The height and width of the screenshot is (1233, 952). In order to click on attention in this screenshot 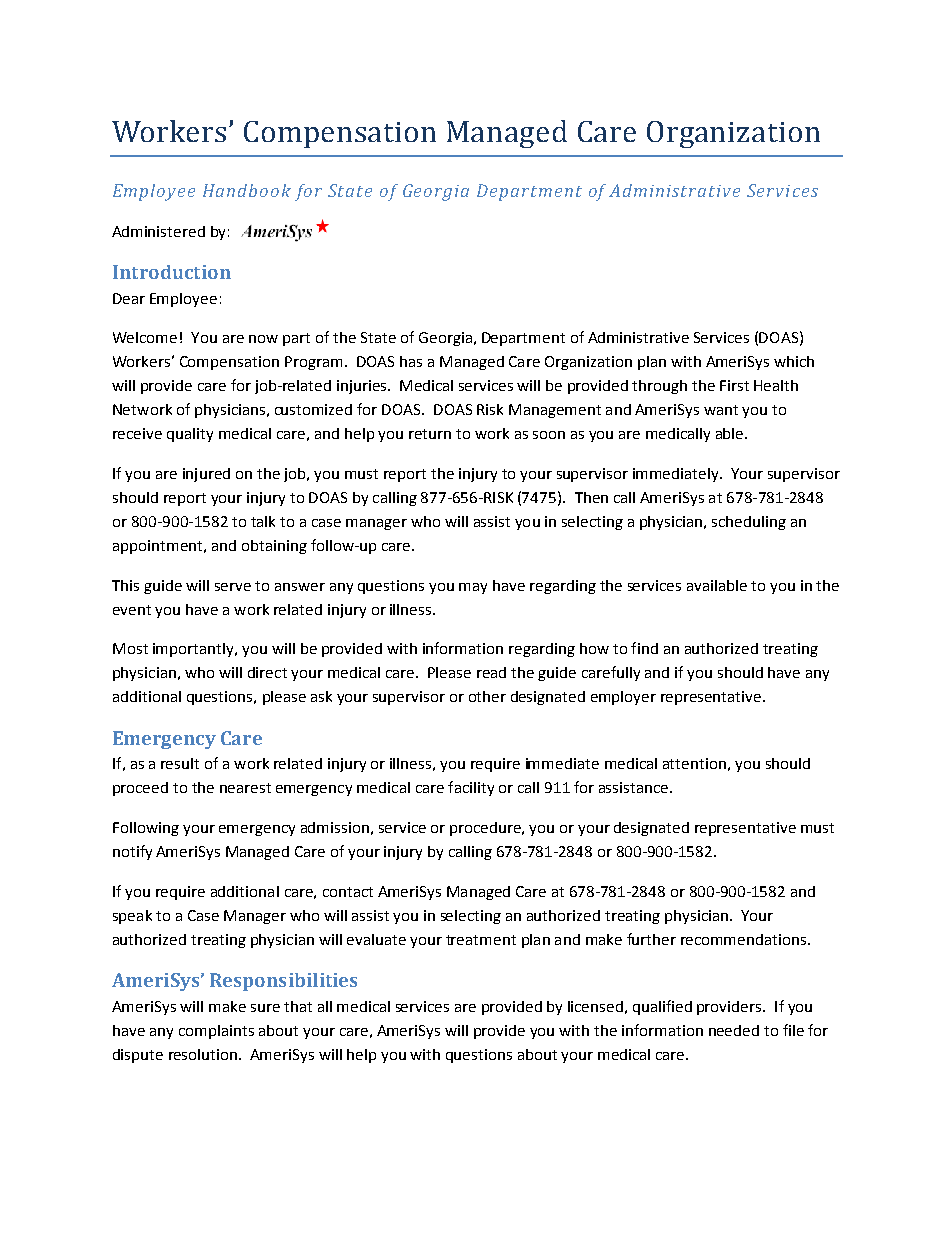, I will do `click(694, 763)`.
